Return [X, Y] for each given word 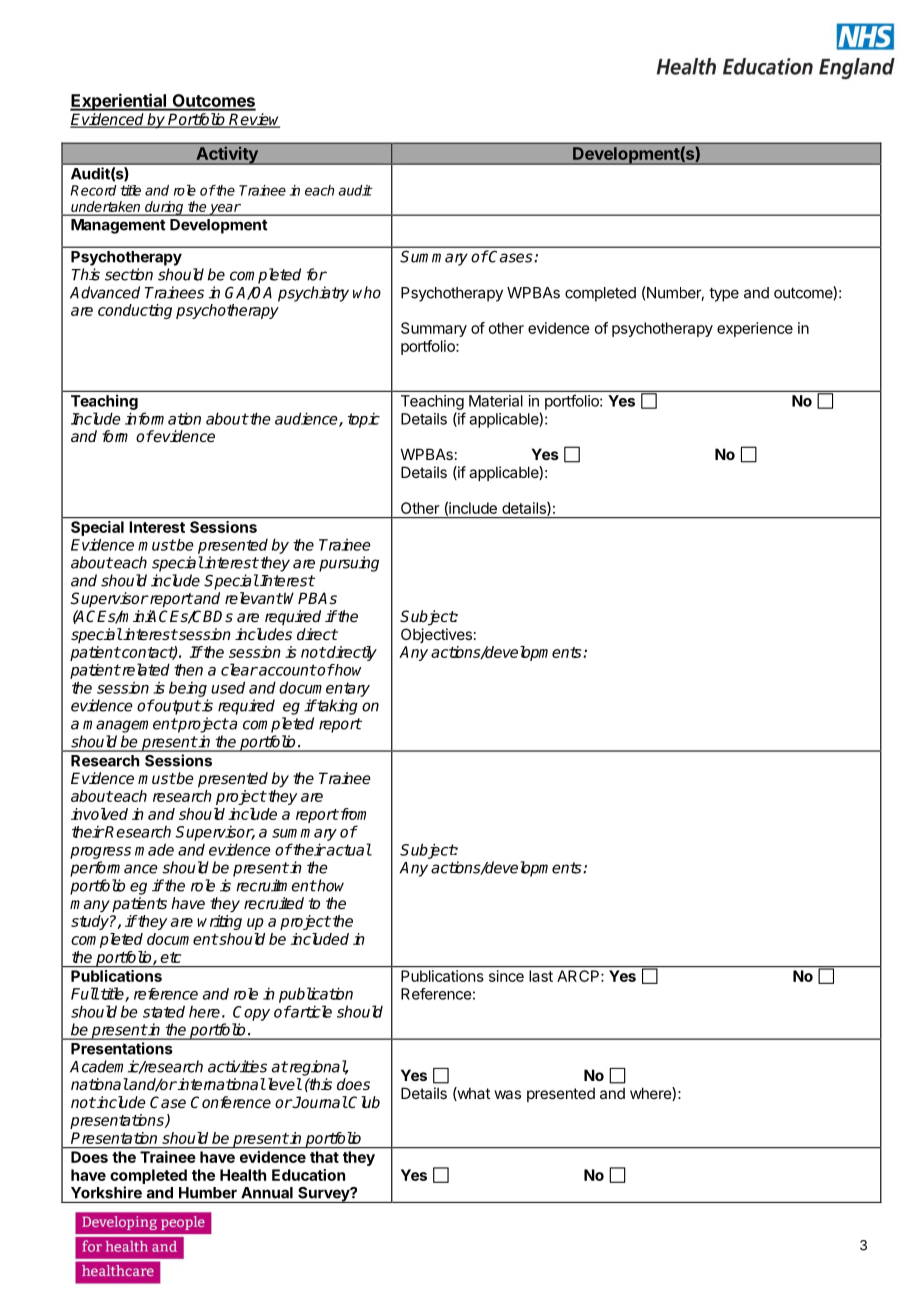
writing [219, 922]
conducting [135, 311]
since [506, 976]
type [724, 294]
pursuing [349, 564]
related [145, 669]
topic [364, 420]
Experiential [119, 102]
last [541, 976]
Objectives [436, 635]
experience [755, 329]
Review [254, 120]
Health [243, 1175]
